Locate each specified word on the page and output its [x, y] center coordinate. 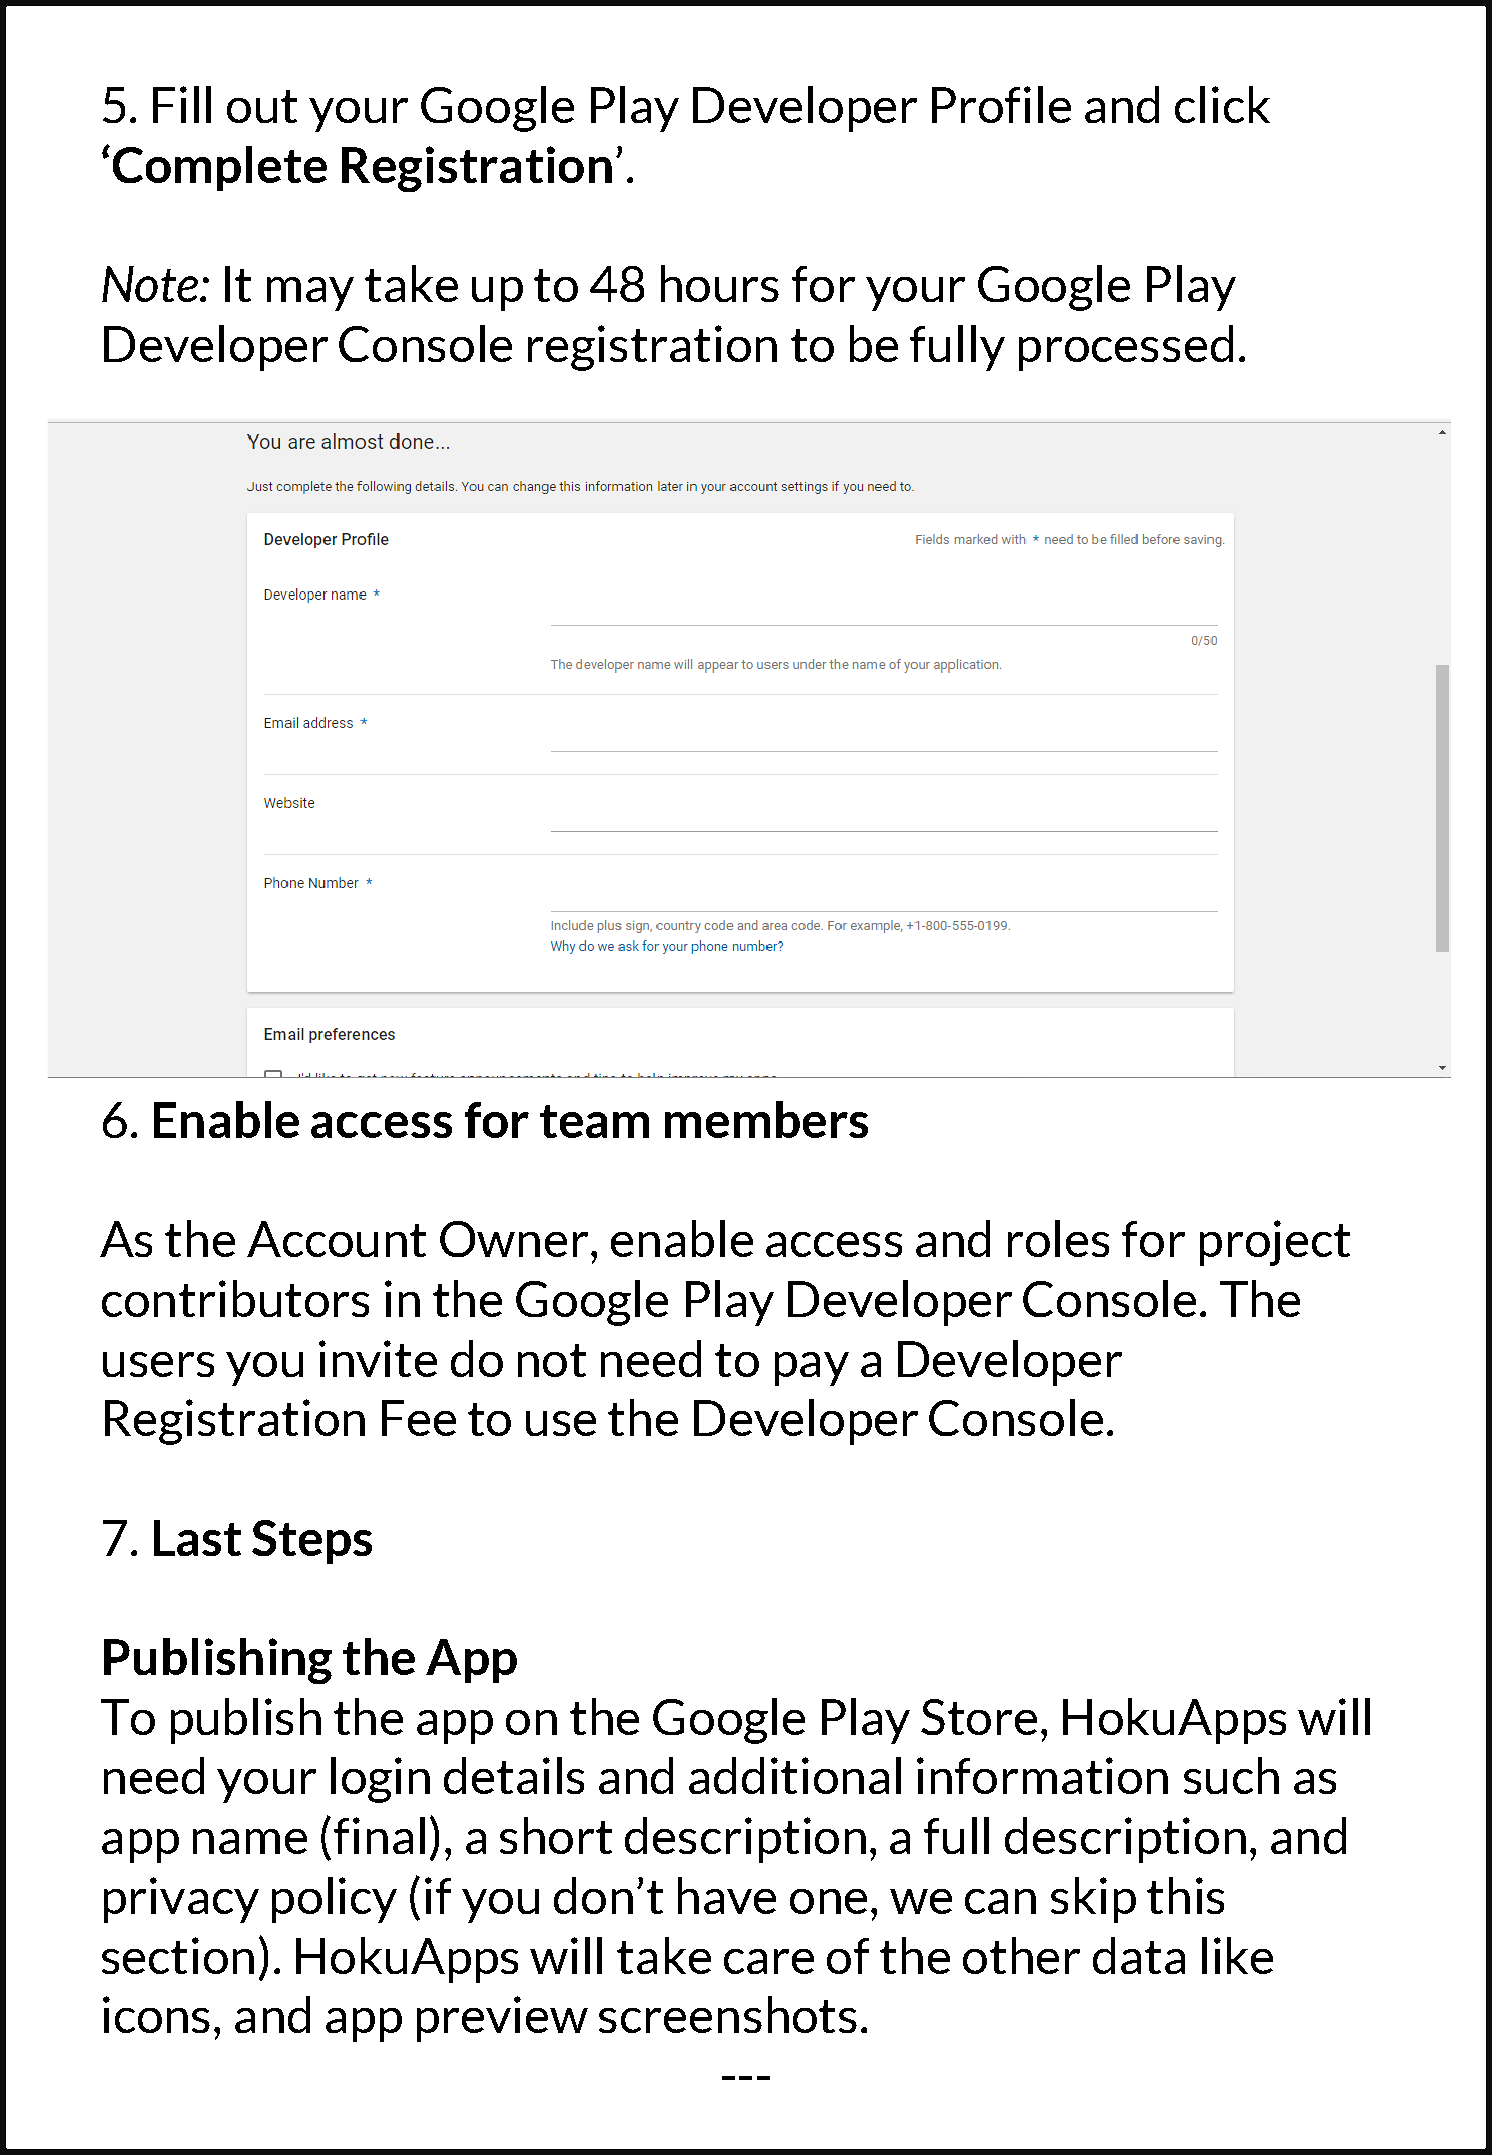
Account [336, 1239]
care [769, 1961]
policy [334, 1900]
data [1139, 1955]
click [1222, 104]
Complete [220, 168]
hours [720, 283]
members [766, 1119]
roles [1058, 1238]
